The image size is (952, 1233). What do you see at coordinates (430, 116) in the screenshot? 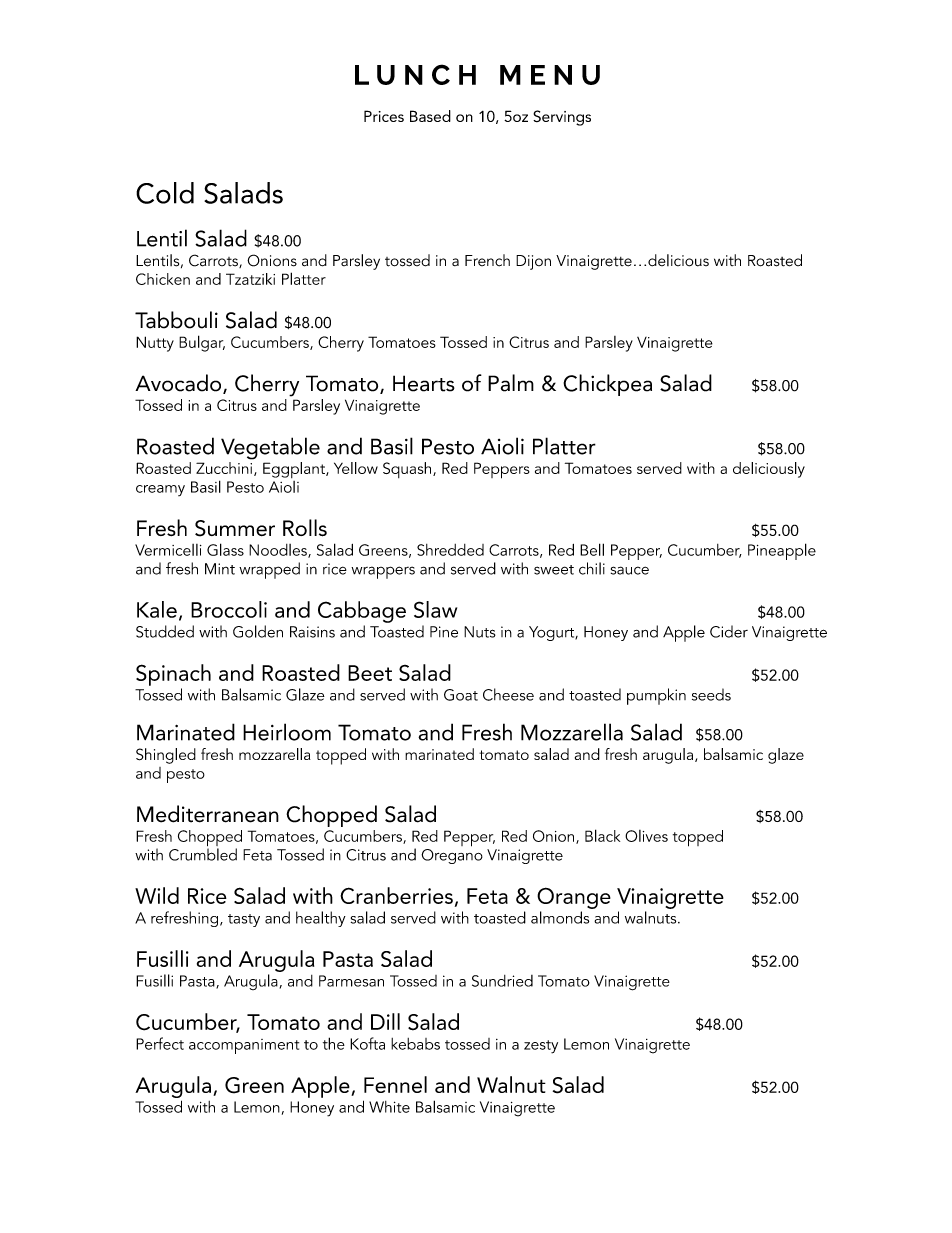
I see `Based` at bounding box center [430, 116].
